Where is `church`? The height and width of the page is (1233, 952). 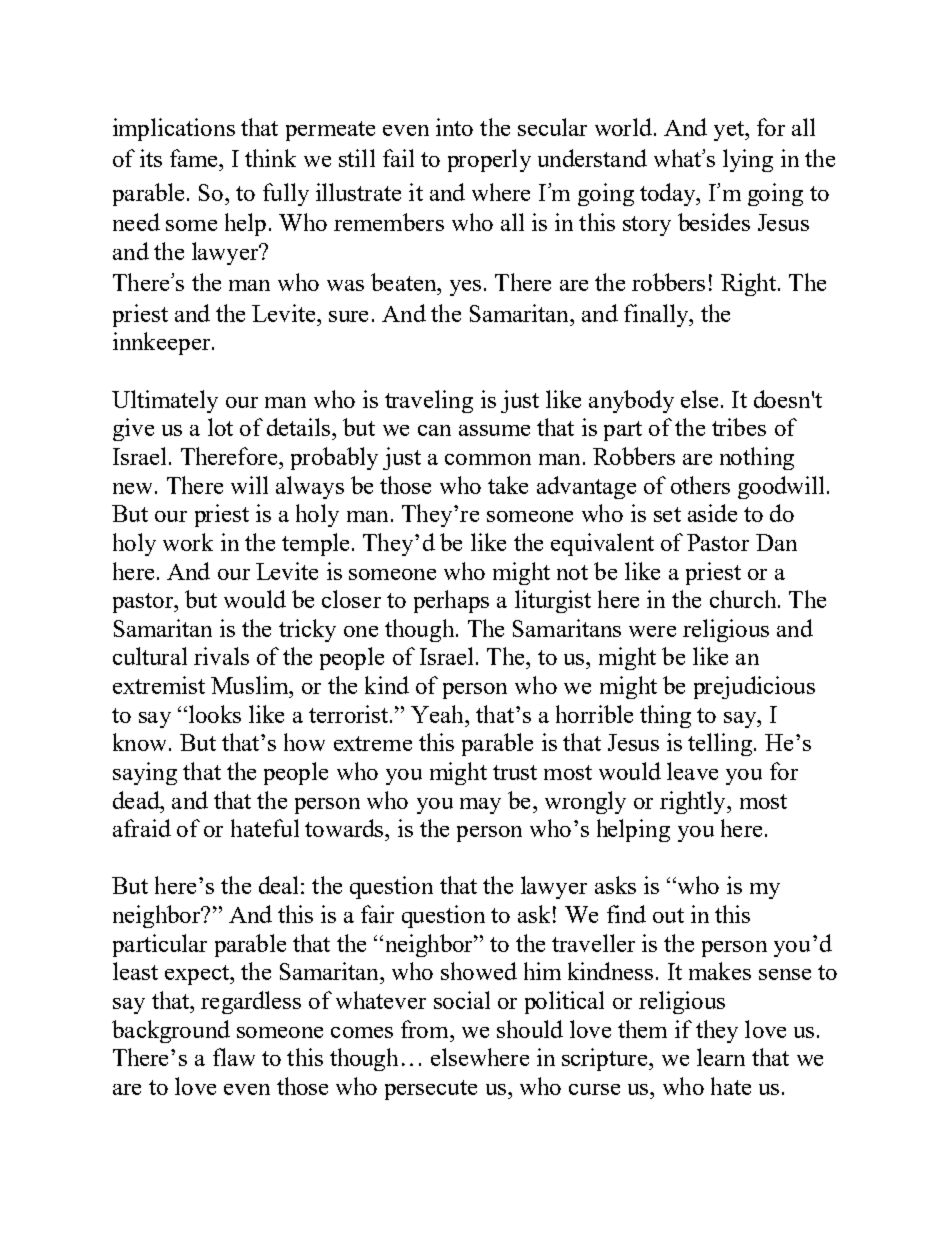
church is located at coordinates (744, 599).
